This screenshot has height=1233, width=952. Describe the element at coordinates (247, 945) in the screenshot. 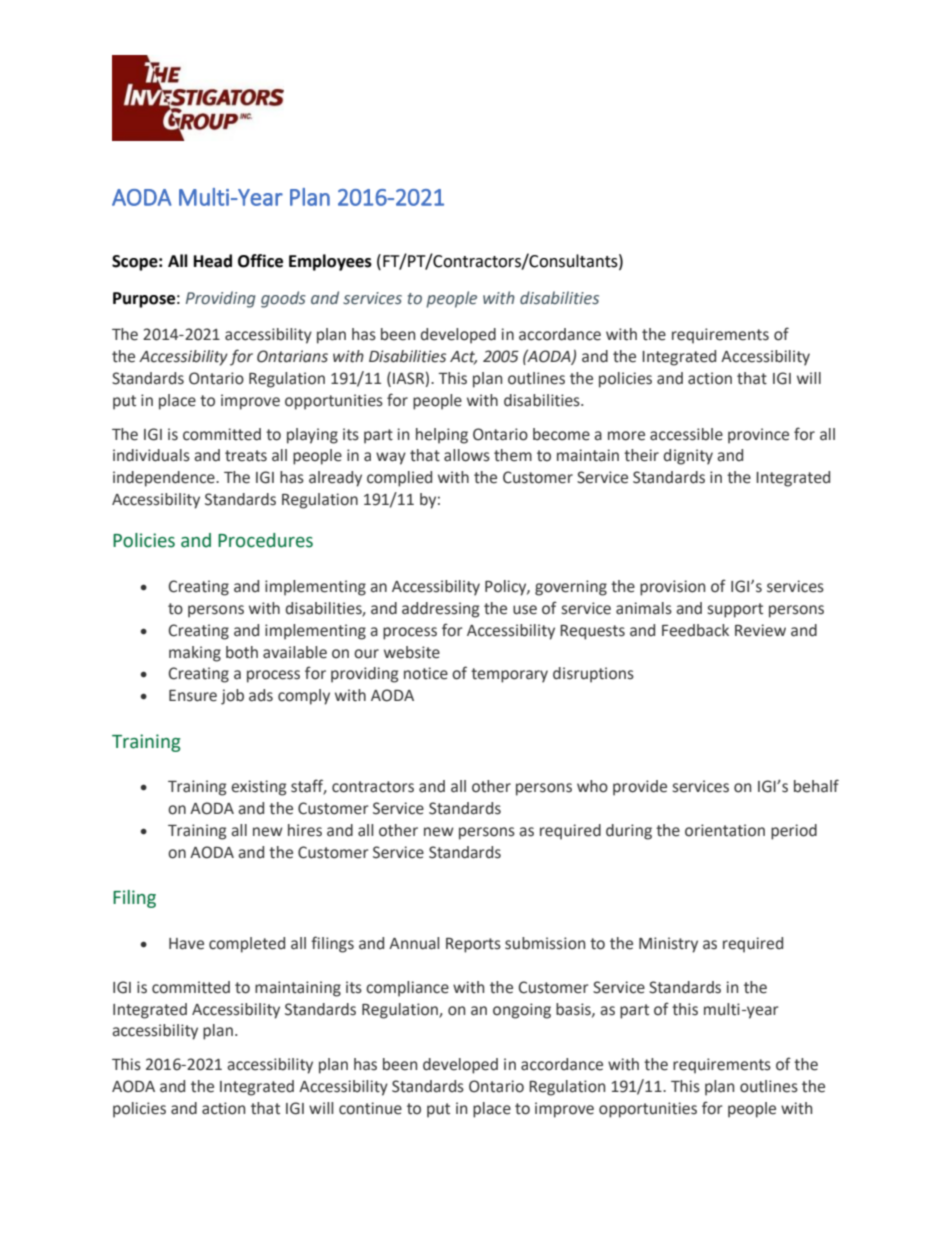

I see `completed` at that location.
